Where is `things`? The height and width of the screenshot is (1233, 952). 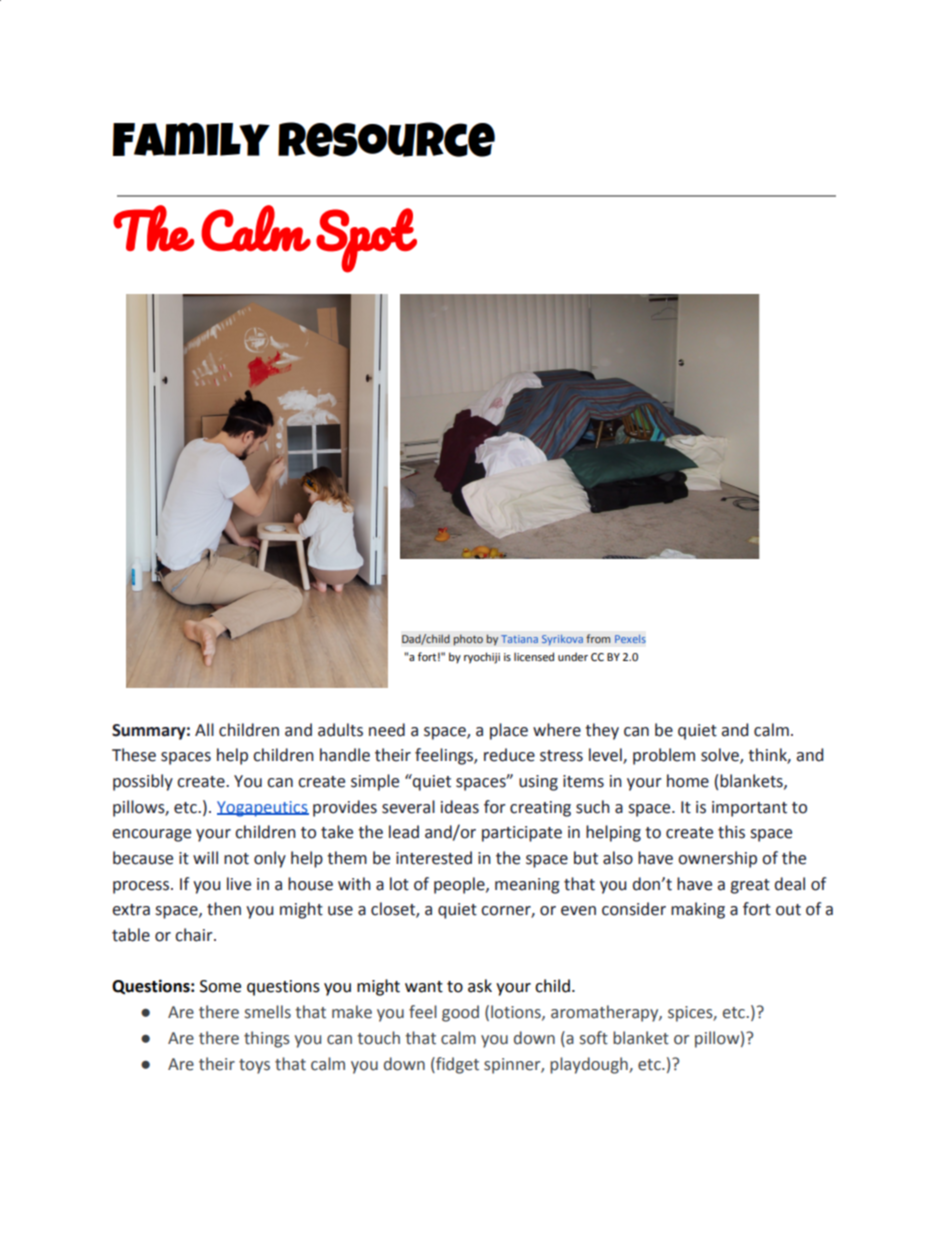 things is located at coordinates (267, 1039).
